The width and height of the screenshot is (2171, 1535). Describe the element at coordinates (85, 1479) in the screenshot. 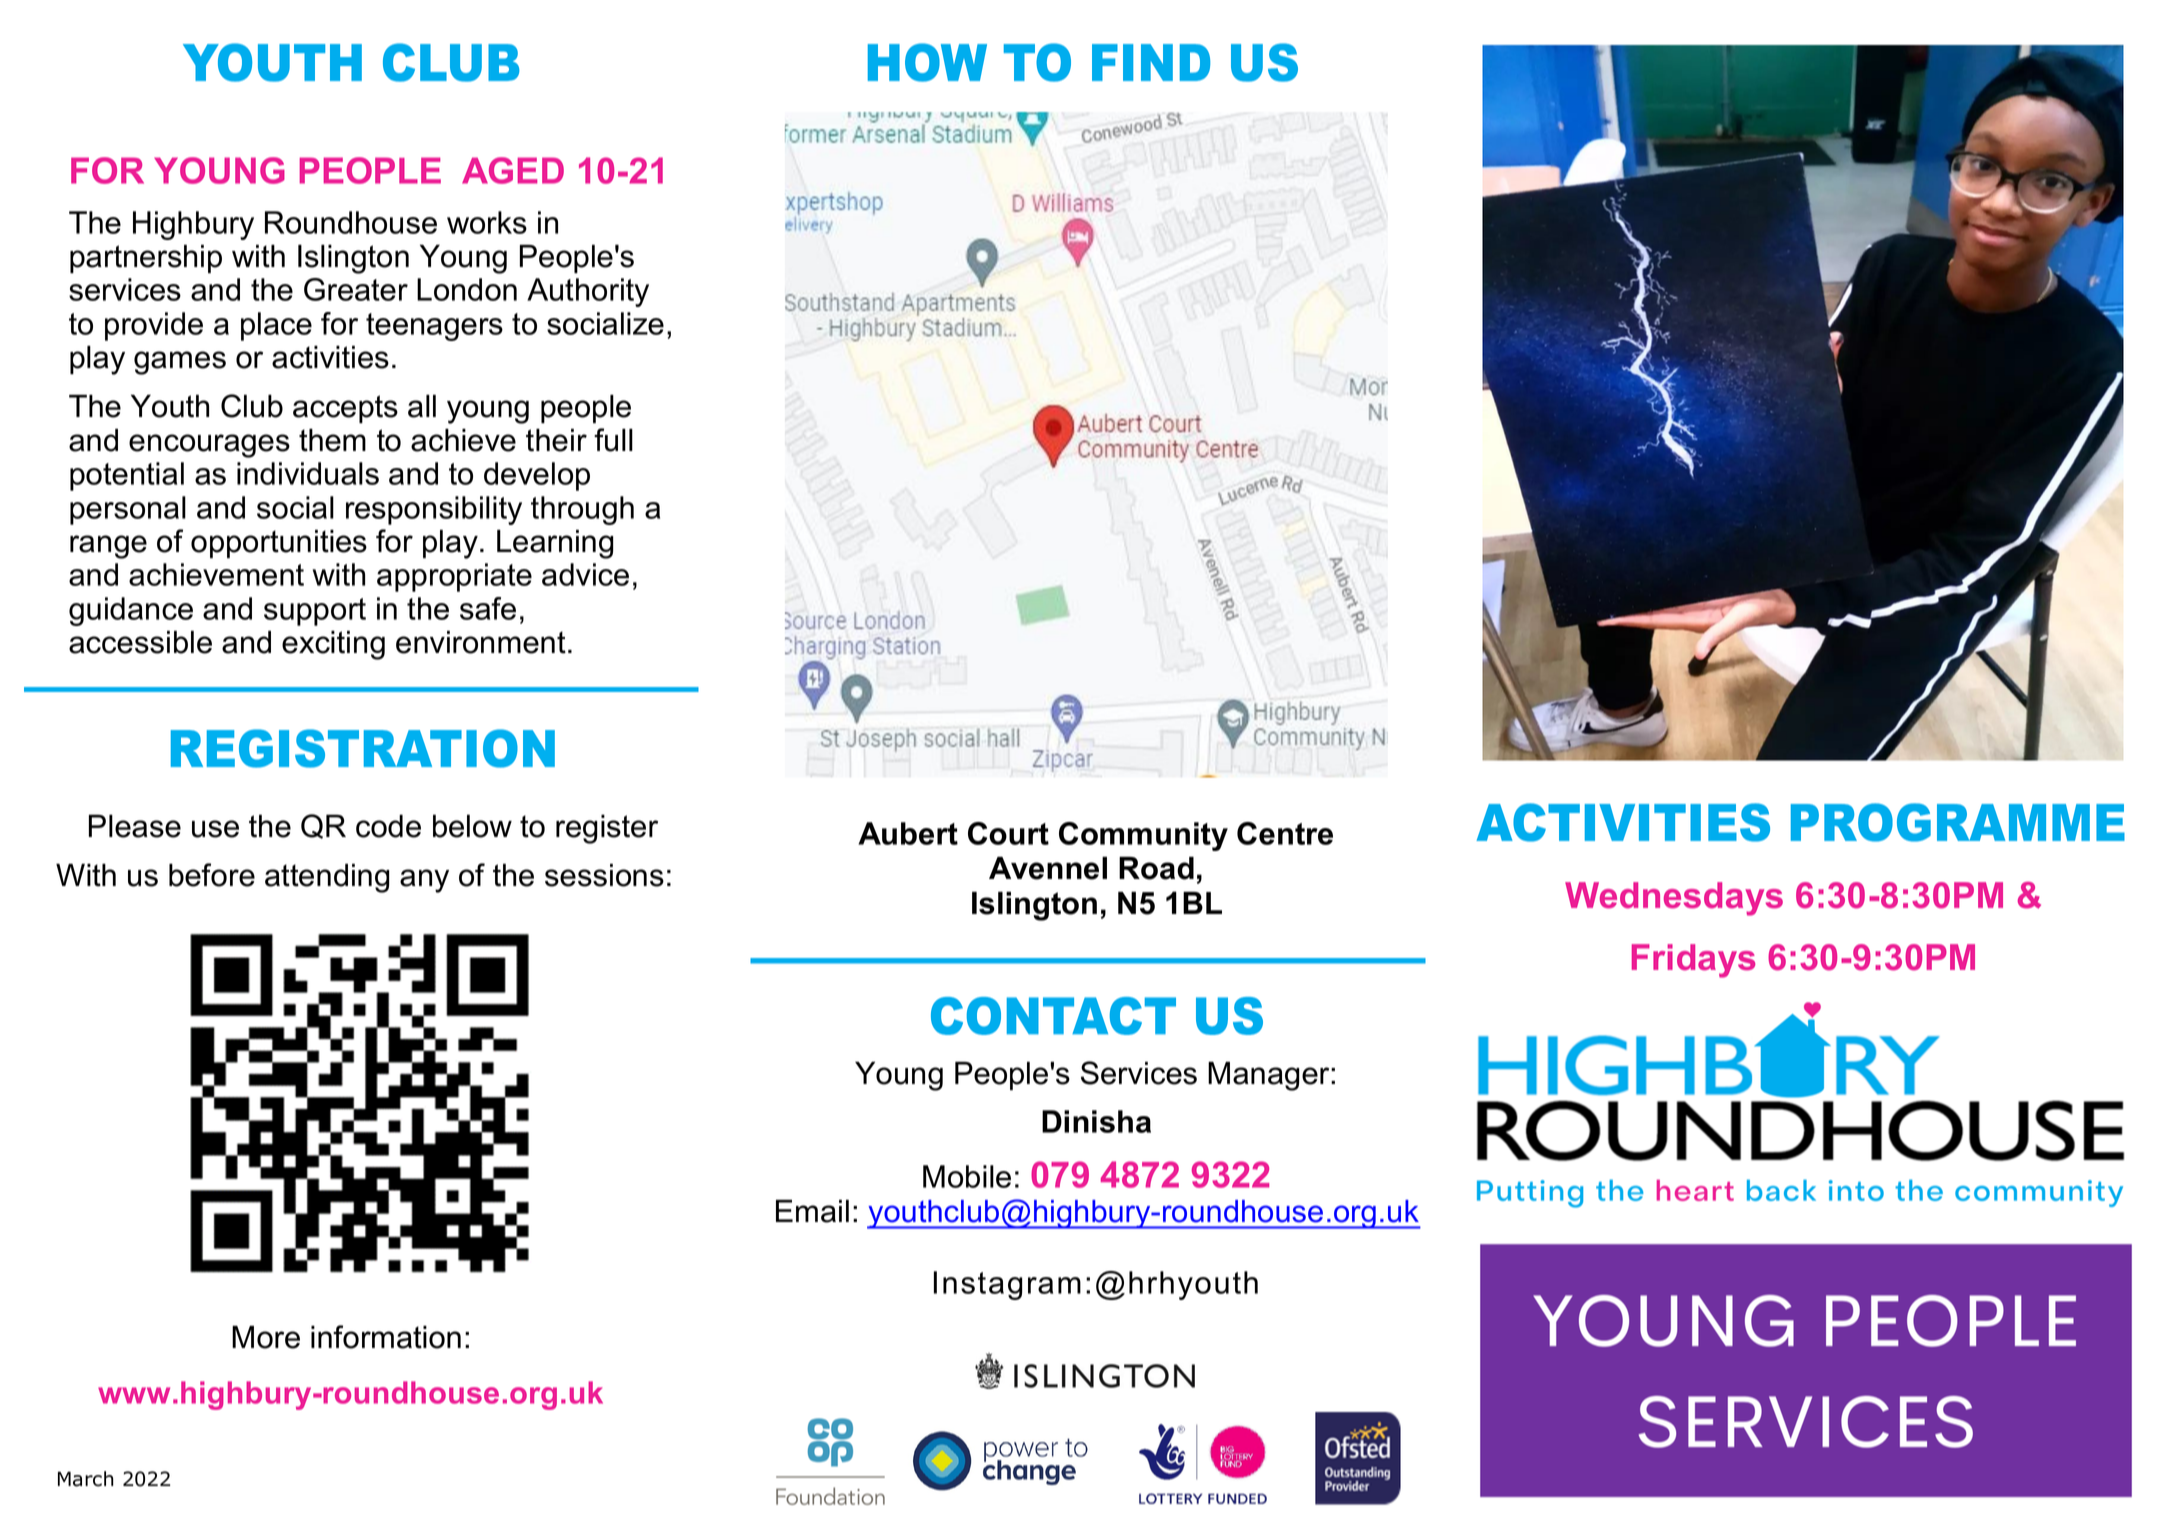

I see `March` at that location.
